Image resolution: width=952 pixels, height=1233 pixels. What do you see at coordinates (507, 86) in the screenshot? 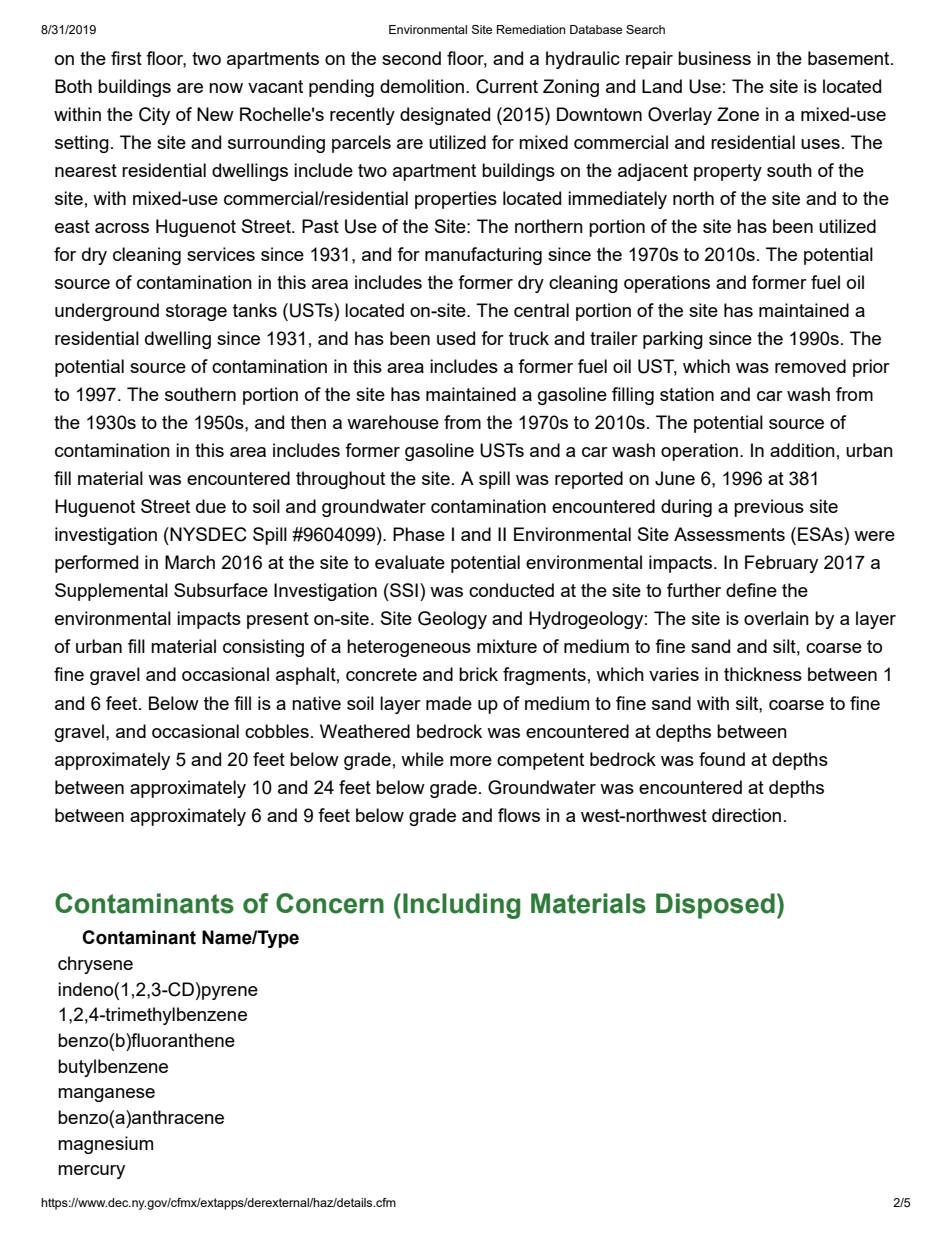
I see `Current` at bounding box center [507, 86].
